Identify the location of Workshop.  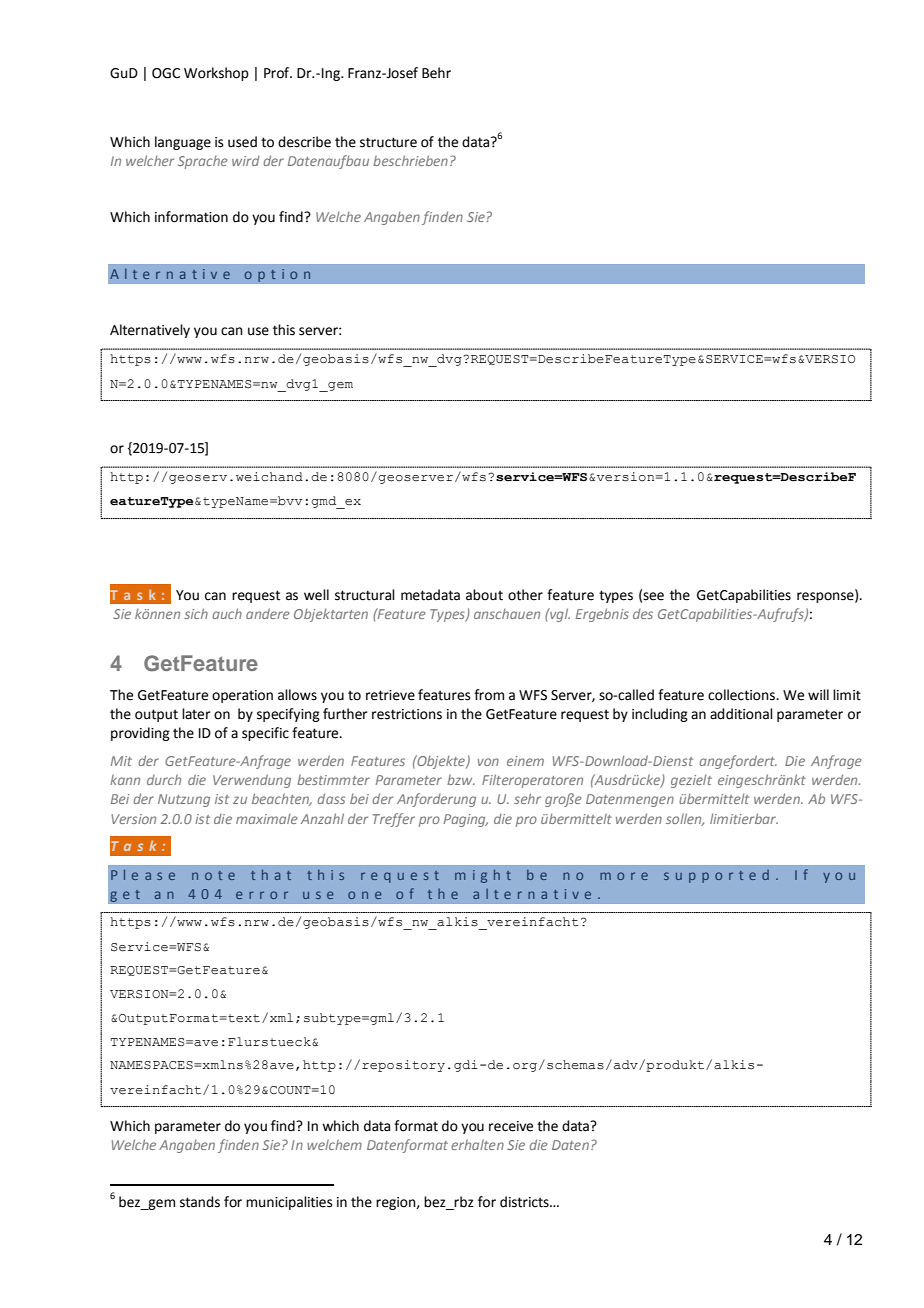
(216, 74).
